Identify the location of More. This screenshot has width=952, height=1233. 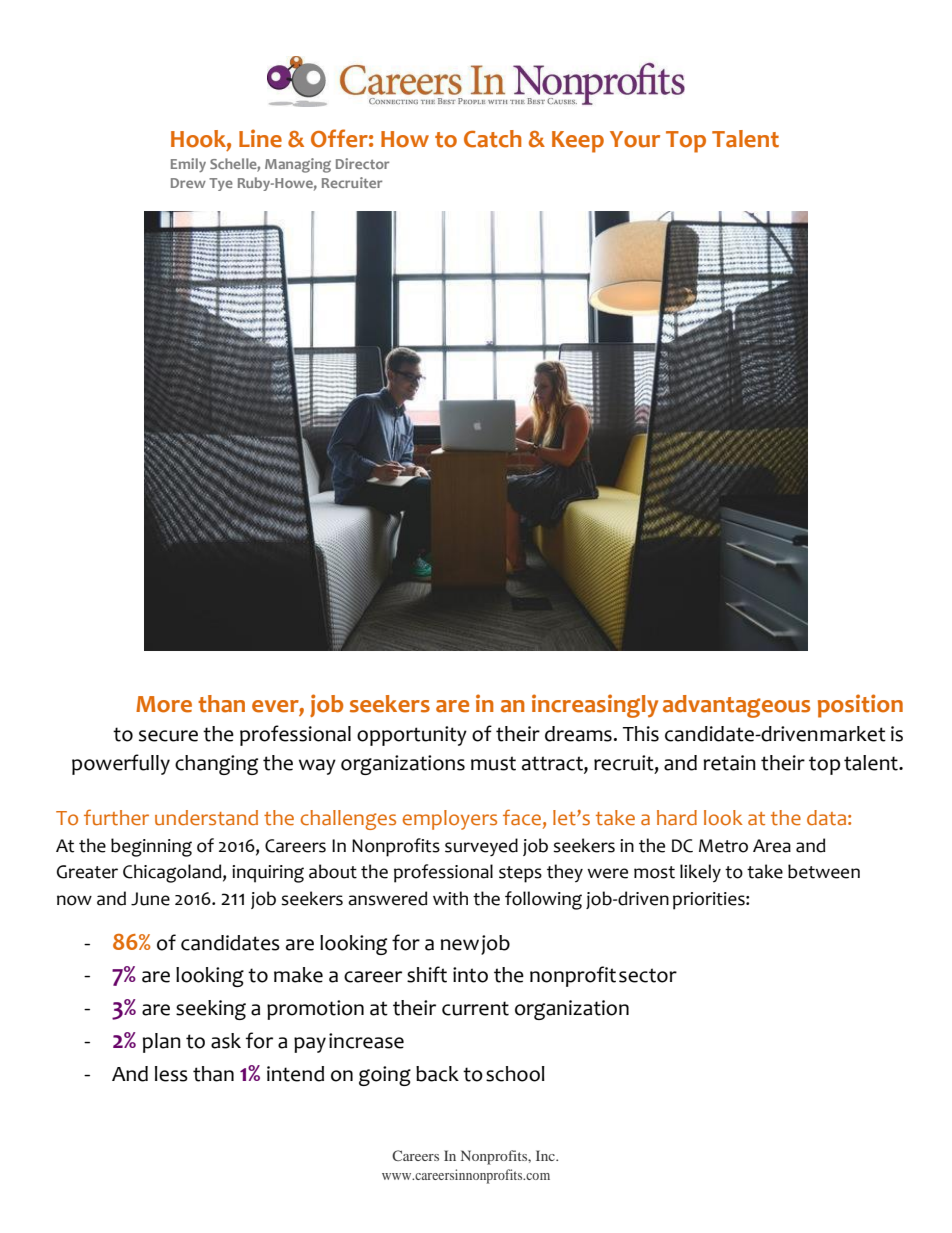
(164, 704).
